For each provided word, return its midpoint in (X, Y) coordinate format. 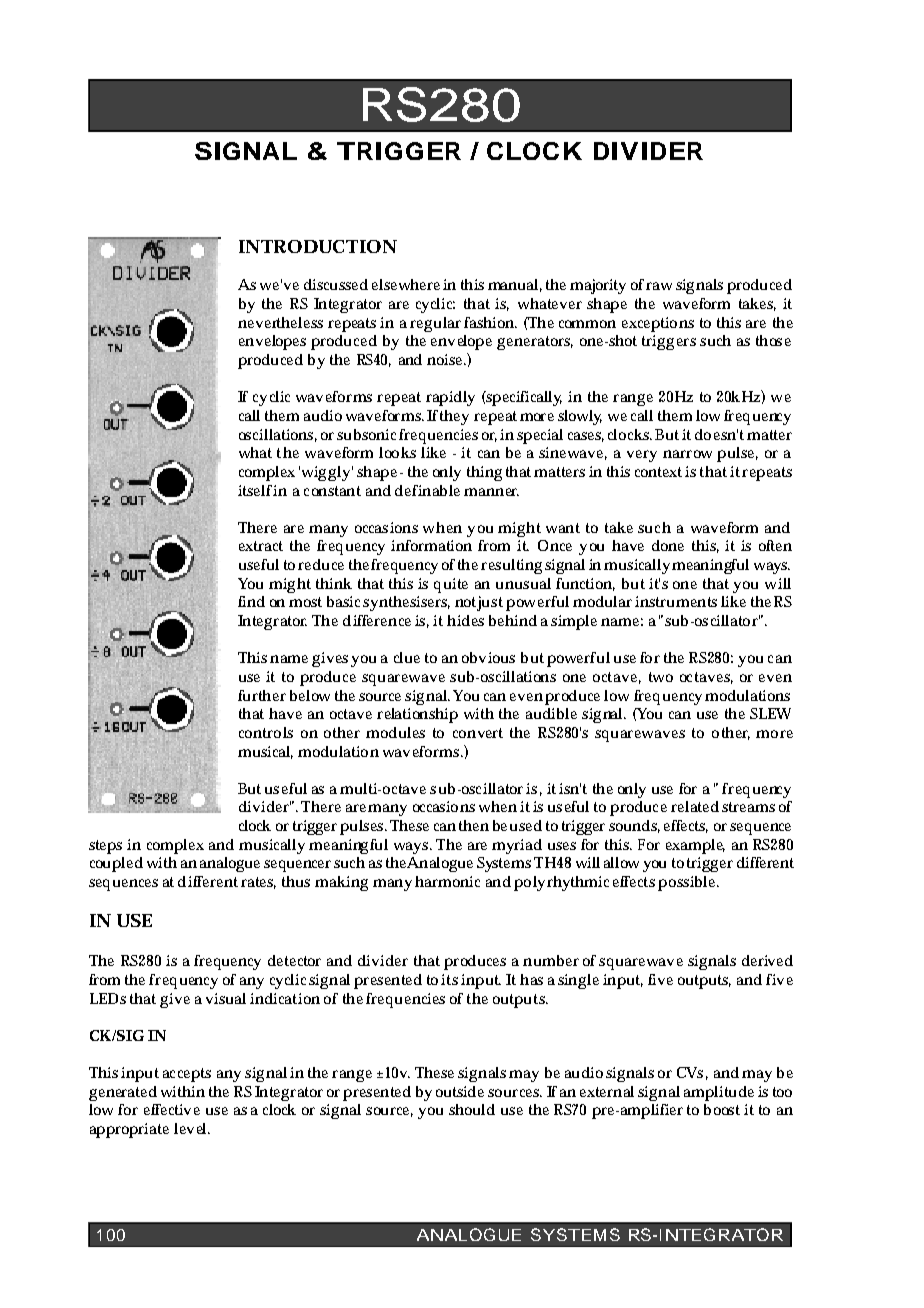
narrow (687, 454)
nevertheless (280, 322)
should (472, 1109)
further (262, 695)
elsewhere (406, 284)
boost (722, 1109)
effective (172, 1109)
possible (688, 883)
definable (427, 490)
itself (256, 490)
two (661, 677)
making (341, 883)
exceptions (658, 324)
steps (105, 847)
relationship (417, 715)
